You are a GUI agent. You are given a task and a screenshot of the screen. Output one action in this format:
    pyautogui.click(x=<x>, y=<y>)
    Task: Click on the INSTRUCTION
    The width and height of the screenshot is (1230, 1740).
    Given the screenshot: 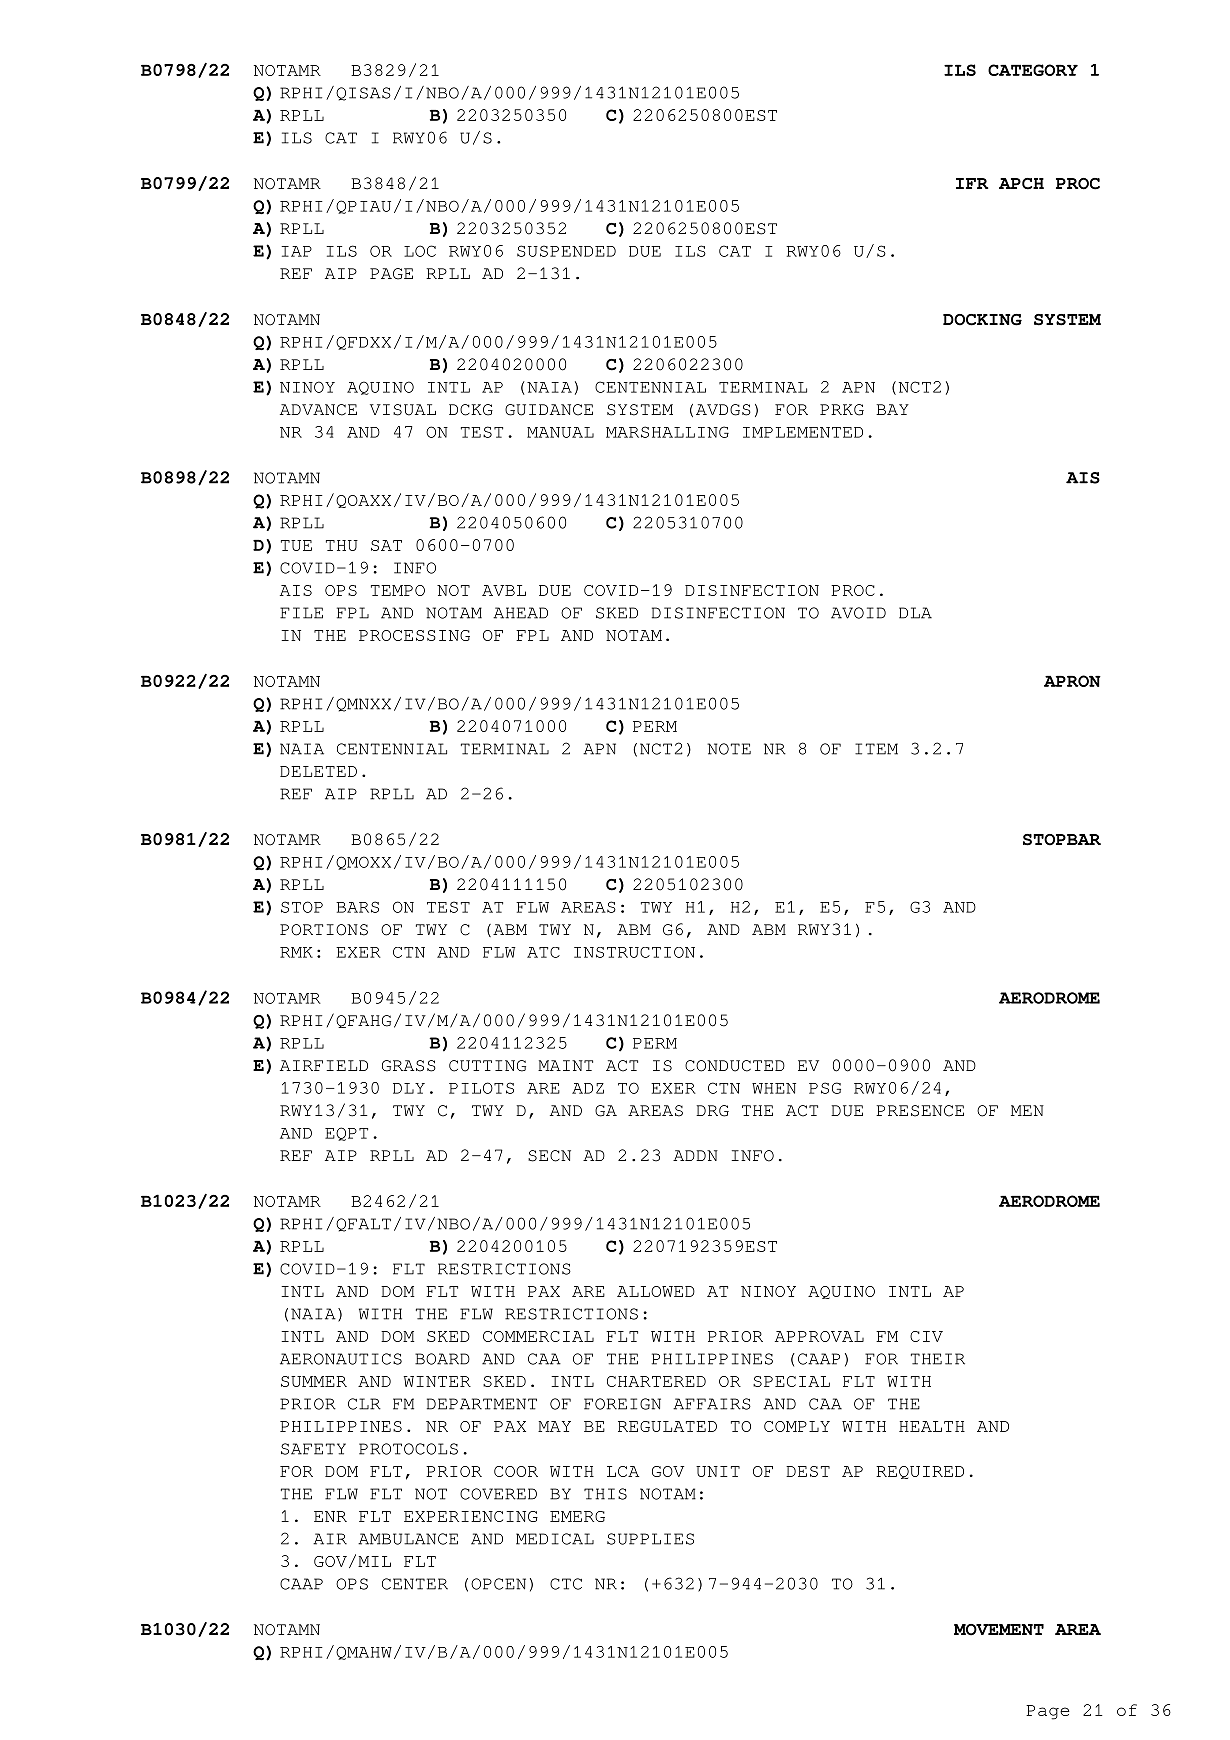 What is the action you would take?
    pyautogui.click(x=634, y=952)
